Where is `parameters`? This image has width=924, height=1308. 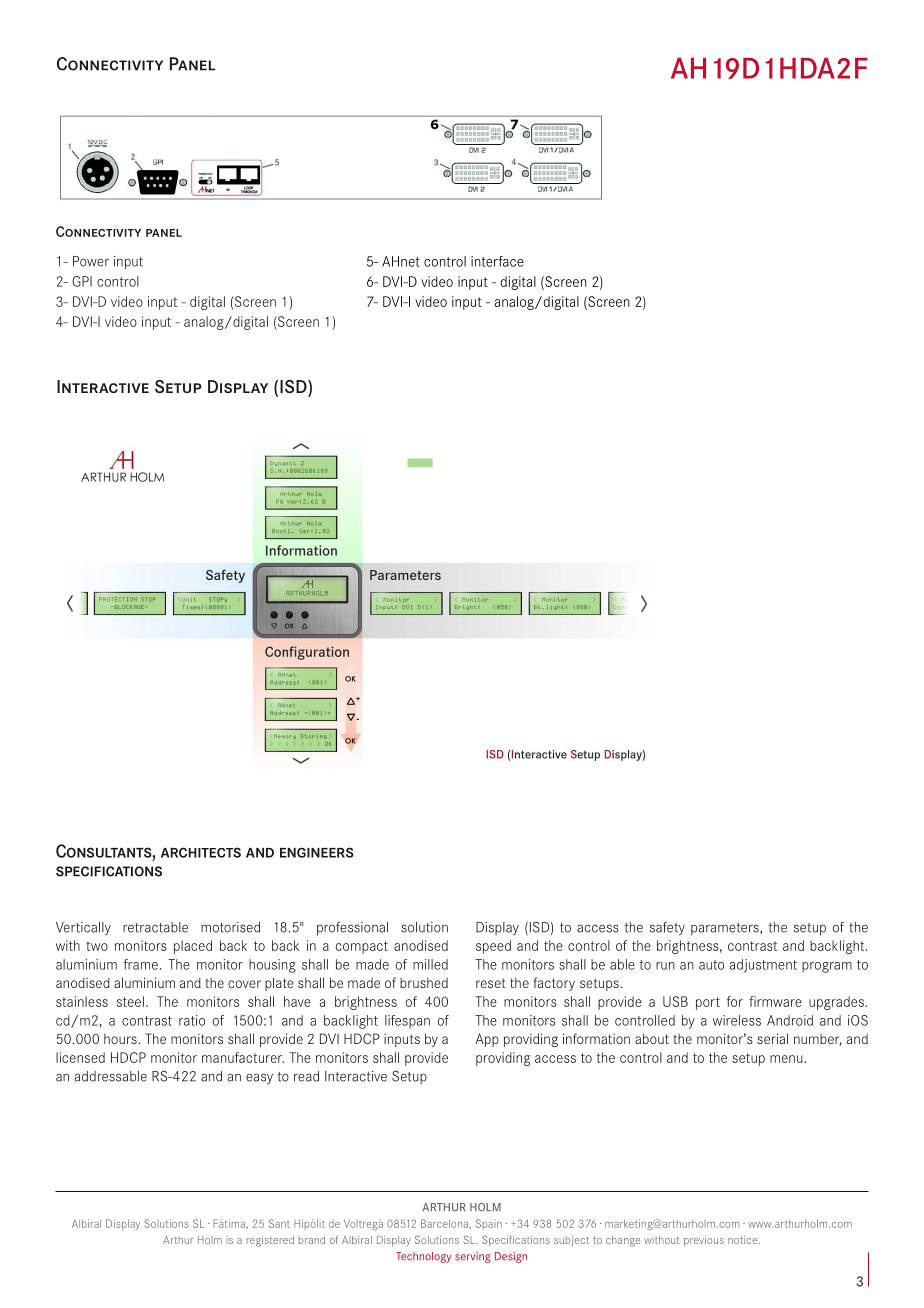 parameters is located at coordinates (726, 929).
